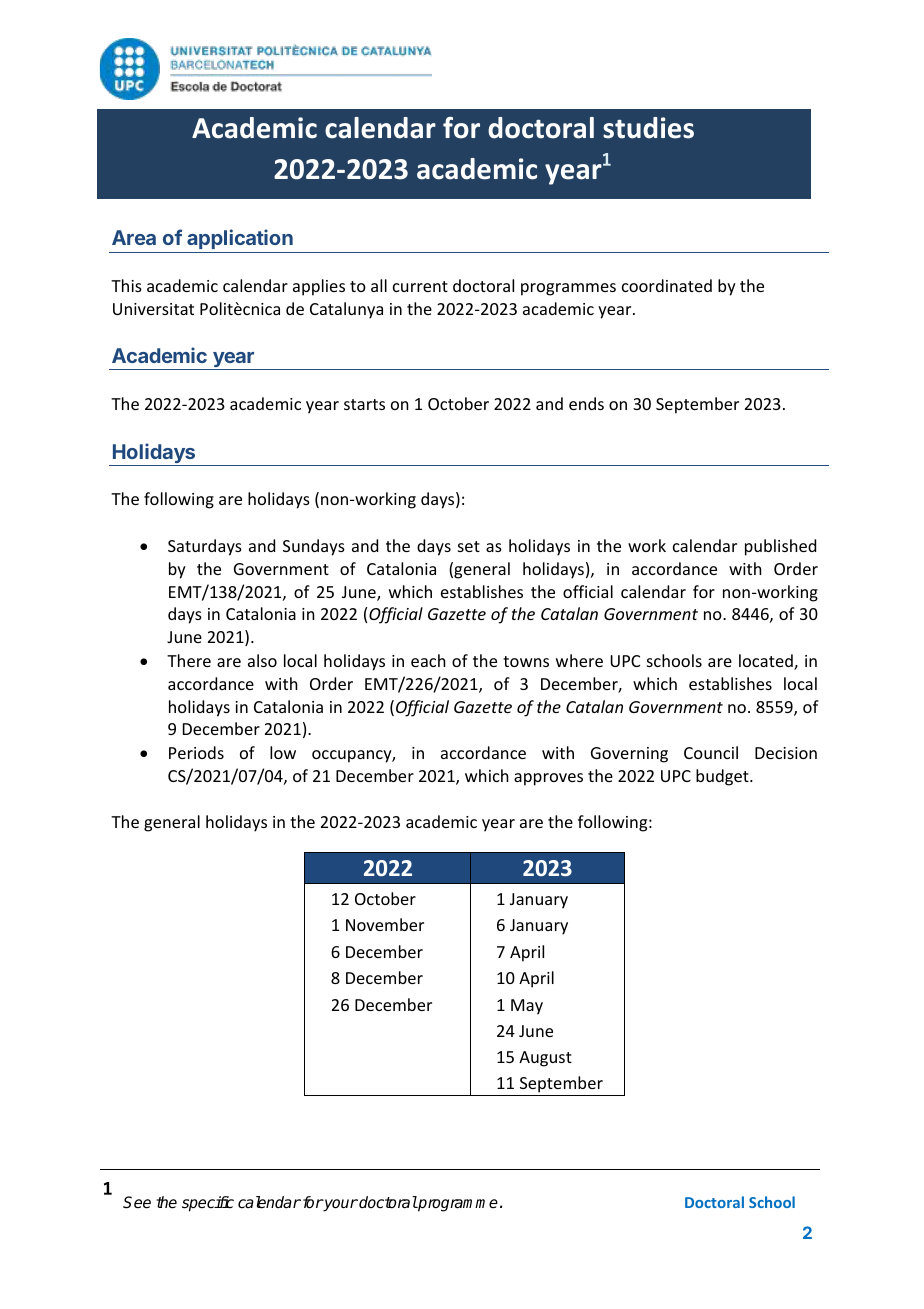 This image has width=924, height=1309. Describe the element at coordinates (767, 662) in the image. I see `located` at that location.
